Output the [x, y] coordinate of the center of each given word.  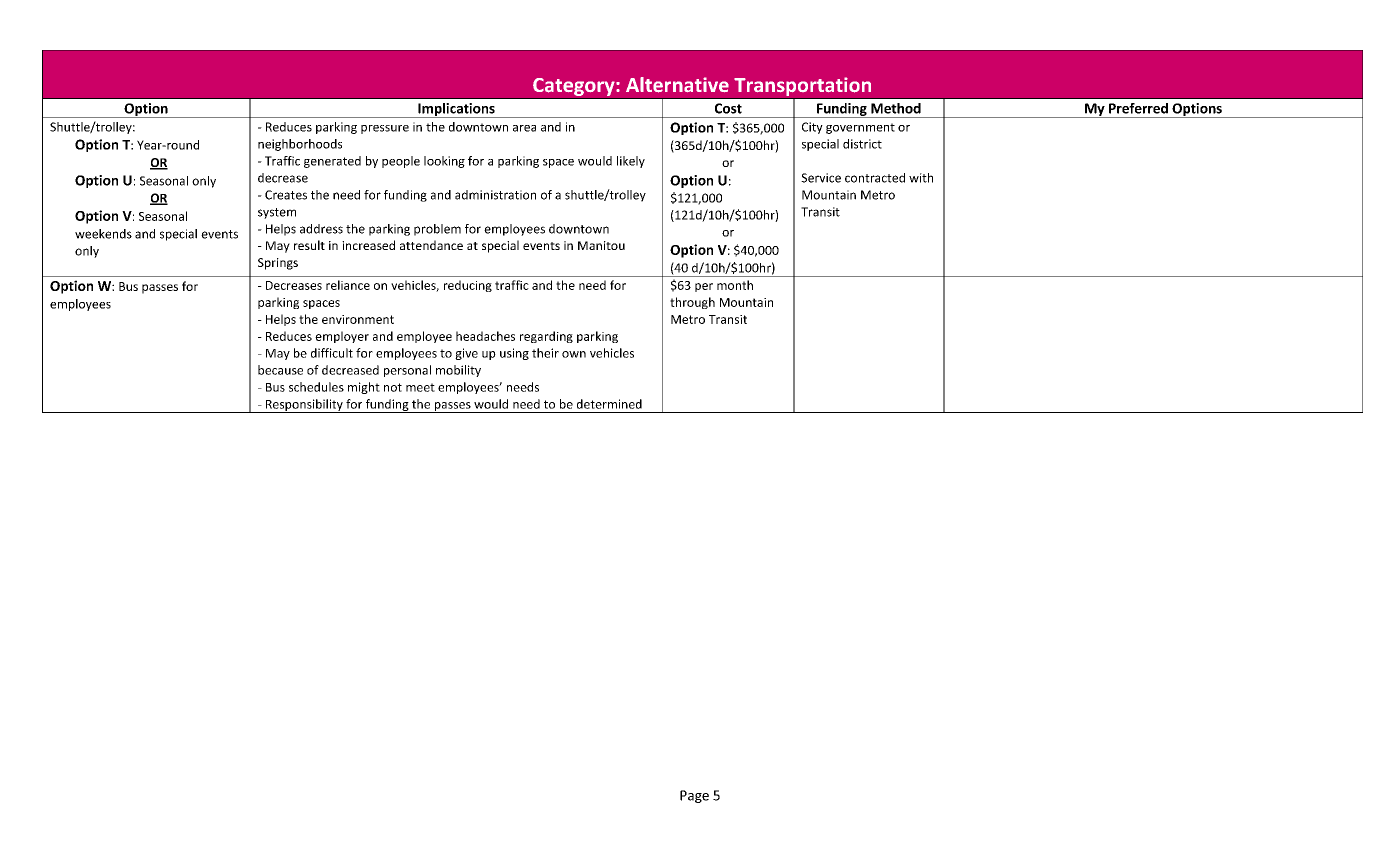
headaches [485, 336]
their [545, 353]
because [280, 370]
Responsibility [304, 406]
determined [609, 404]
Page [694, 796]
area [524, 128]
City [812, 128]
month [735, 285]
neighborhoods [300, 145]
